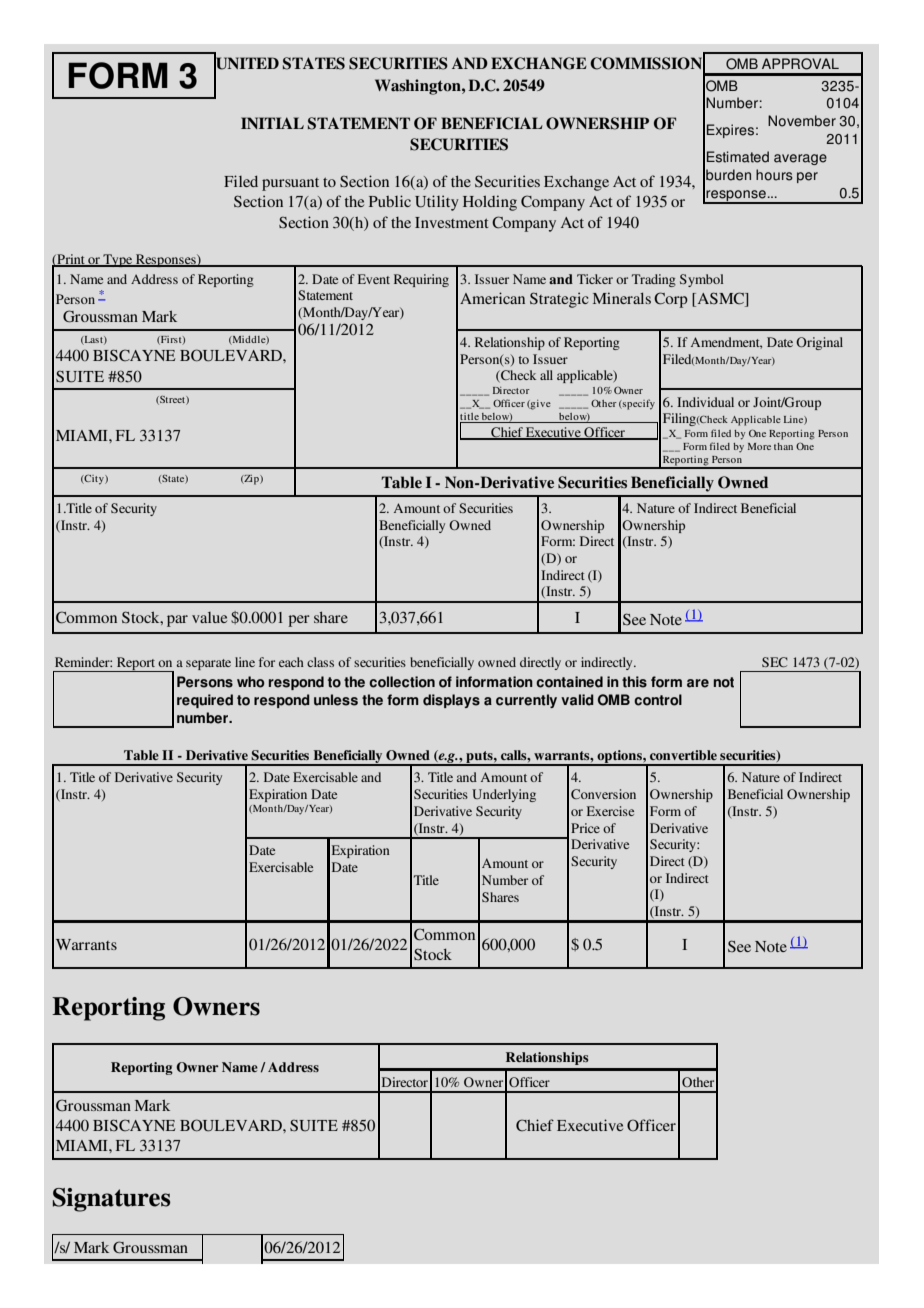 Image resolution: width=924 pixels, height=1308 pixels. Describe the element at coordinates (71, 260) in the document. I see `Print` at that location.
